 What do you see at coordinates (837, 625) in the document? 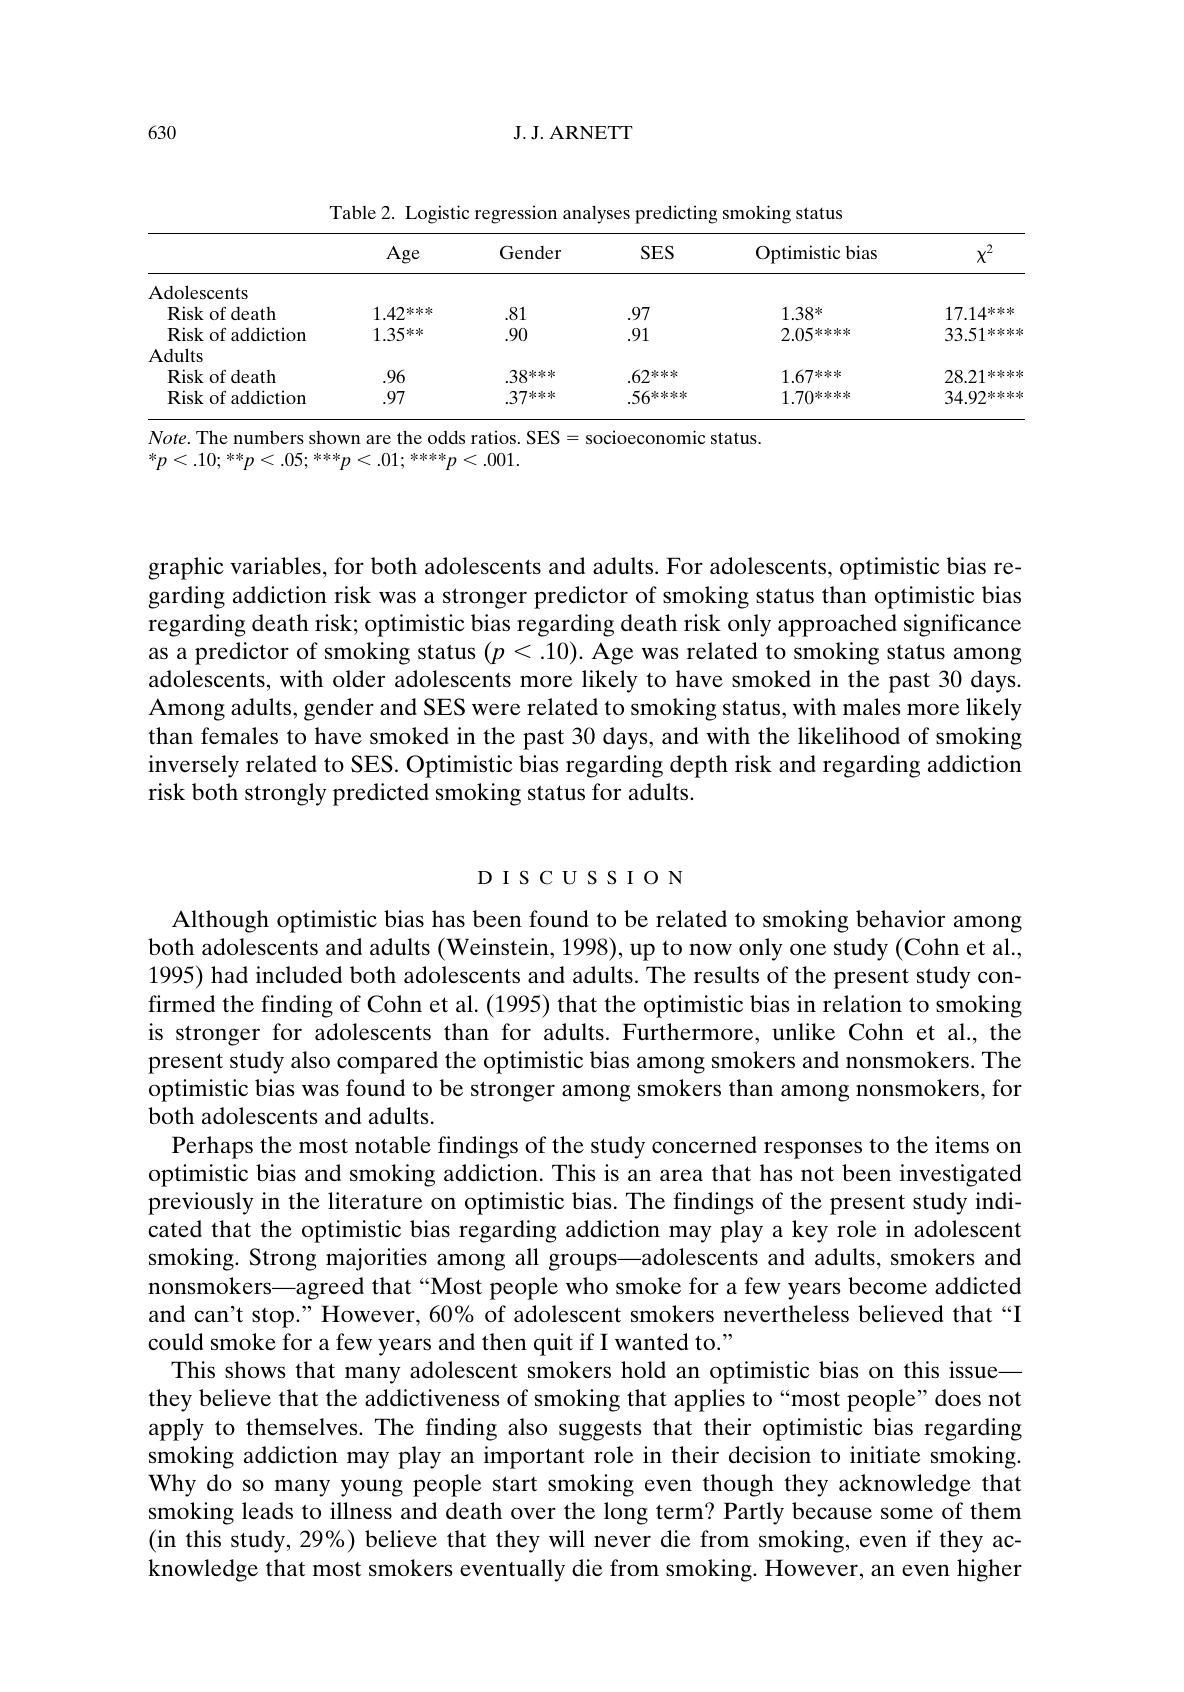
I see `approached` at bounding box center [837, 625].
